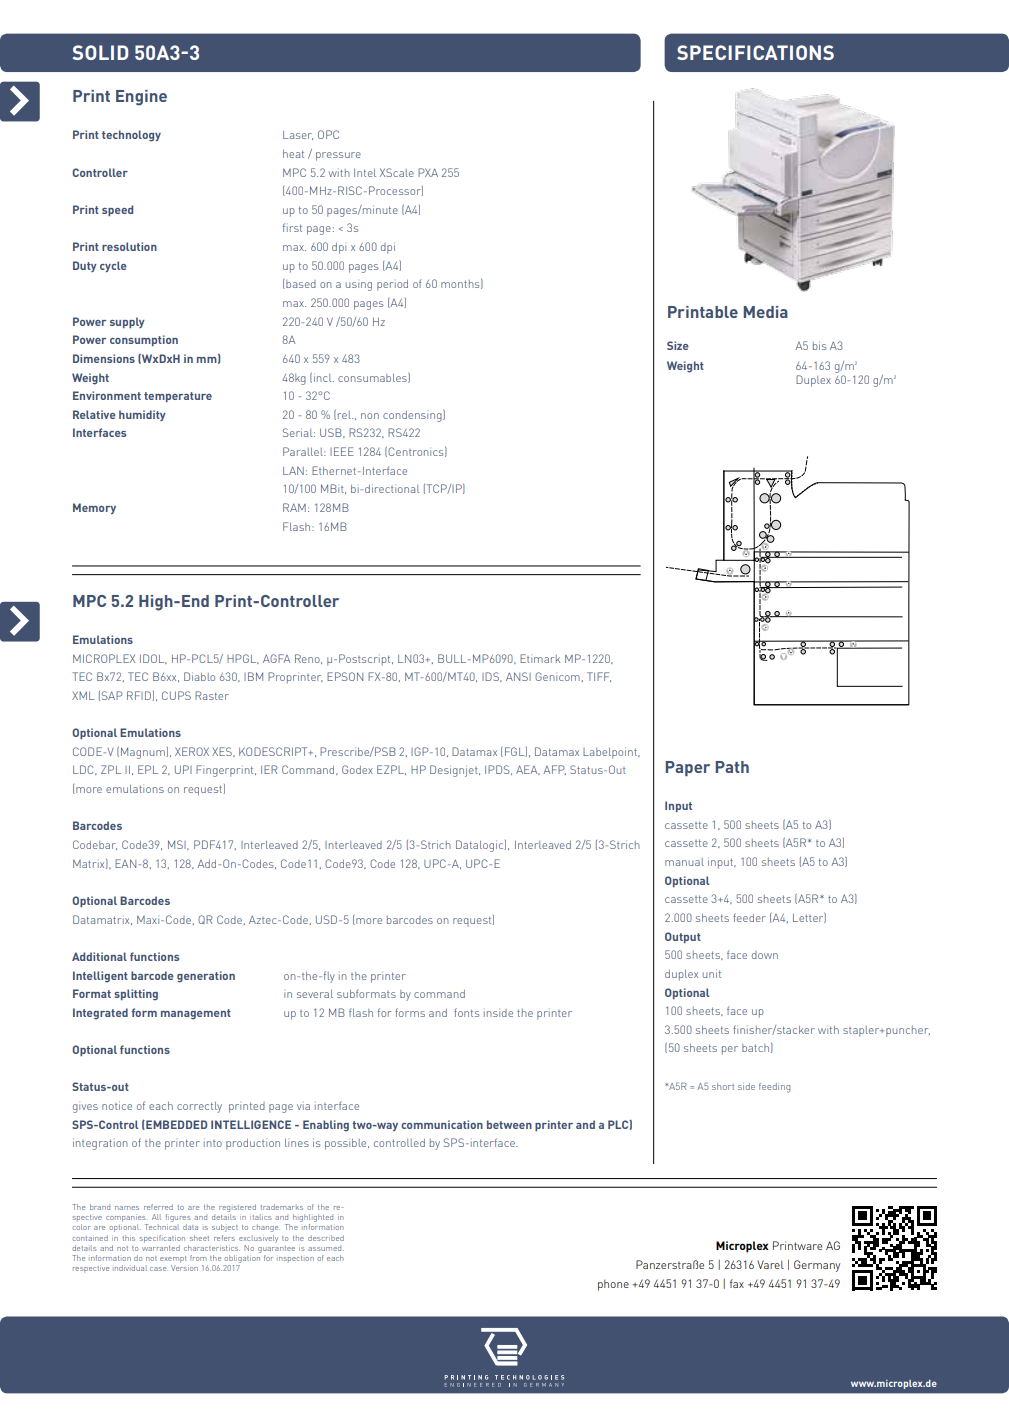 Image resolution: width=1009 pixels, height=1427 pixels. I want to click on OPC, so click(328, 134).
